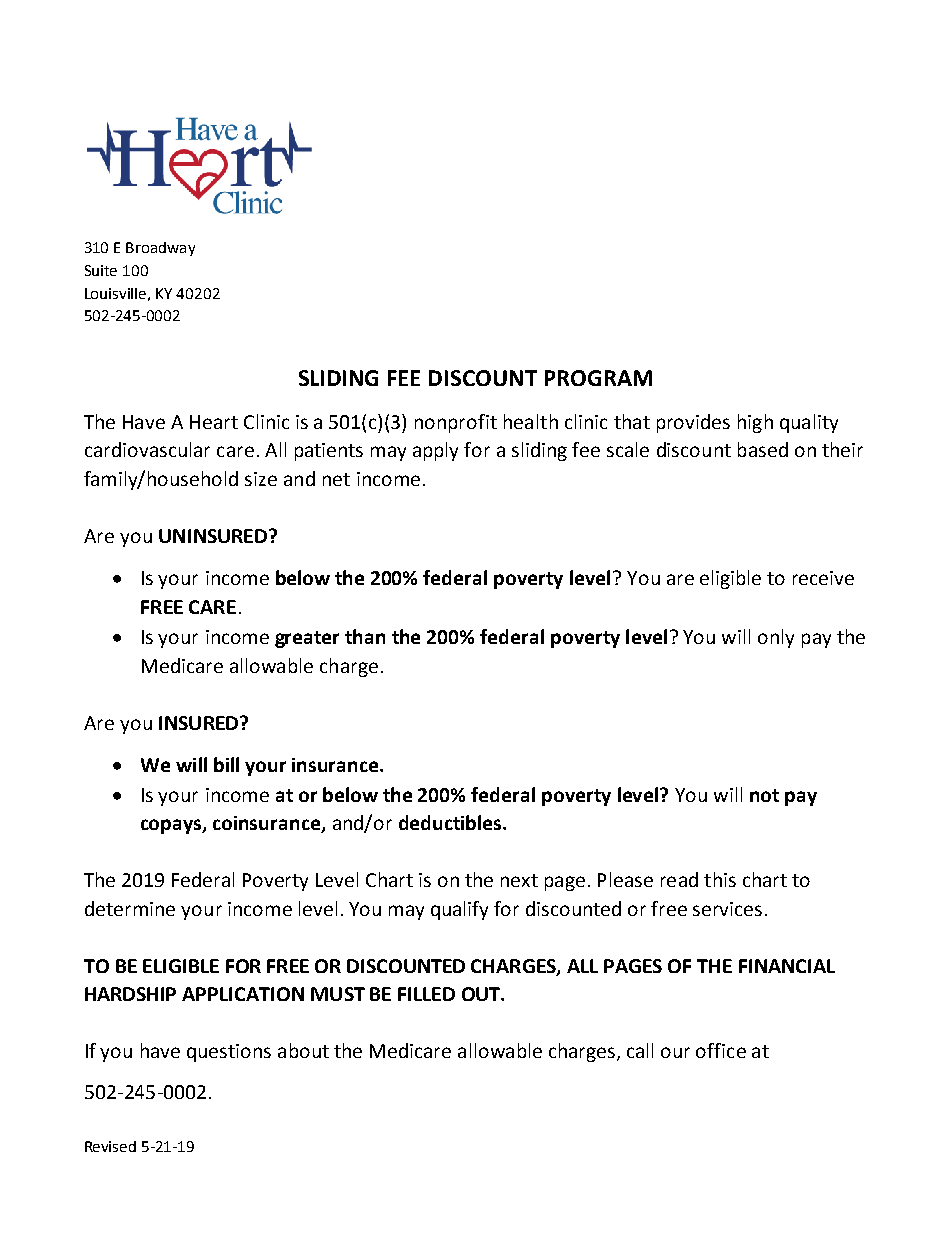  I want to click on deductibles, so click(451, 822).
